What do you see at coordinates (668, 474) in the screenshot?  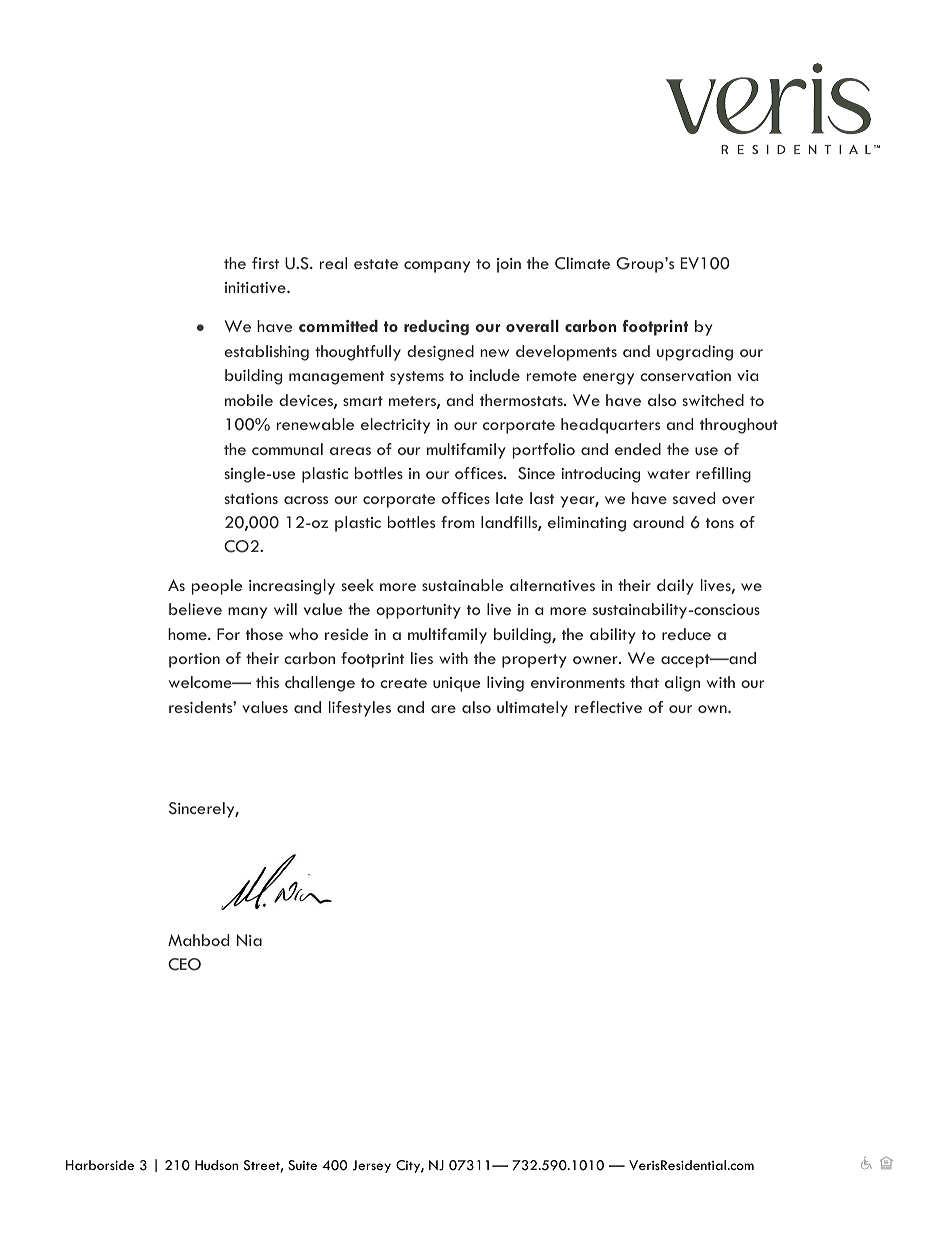 I see `water` at bounding box center [668, 474].
